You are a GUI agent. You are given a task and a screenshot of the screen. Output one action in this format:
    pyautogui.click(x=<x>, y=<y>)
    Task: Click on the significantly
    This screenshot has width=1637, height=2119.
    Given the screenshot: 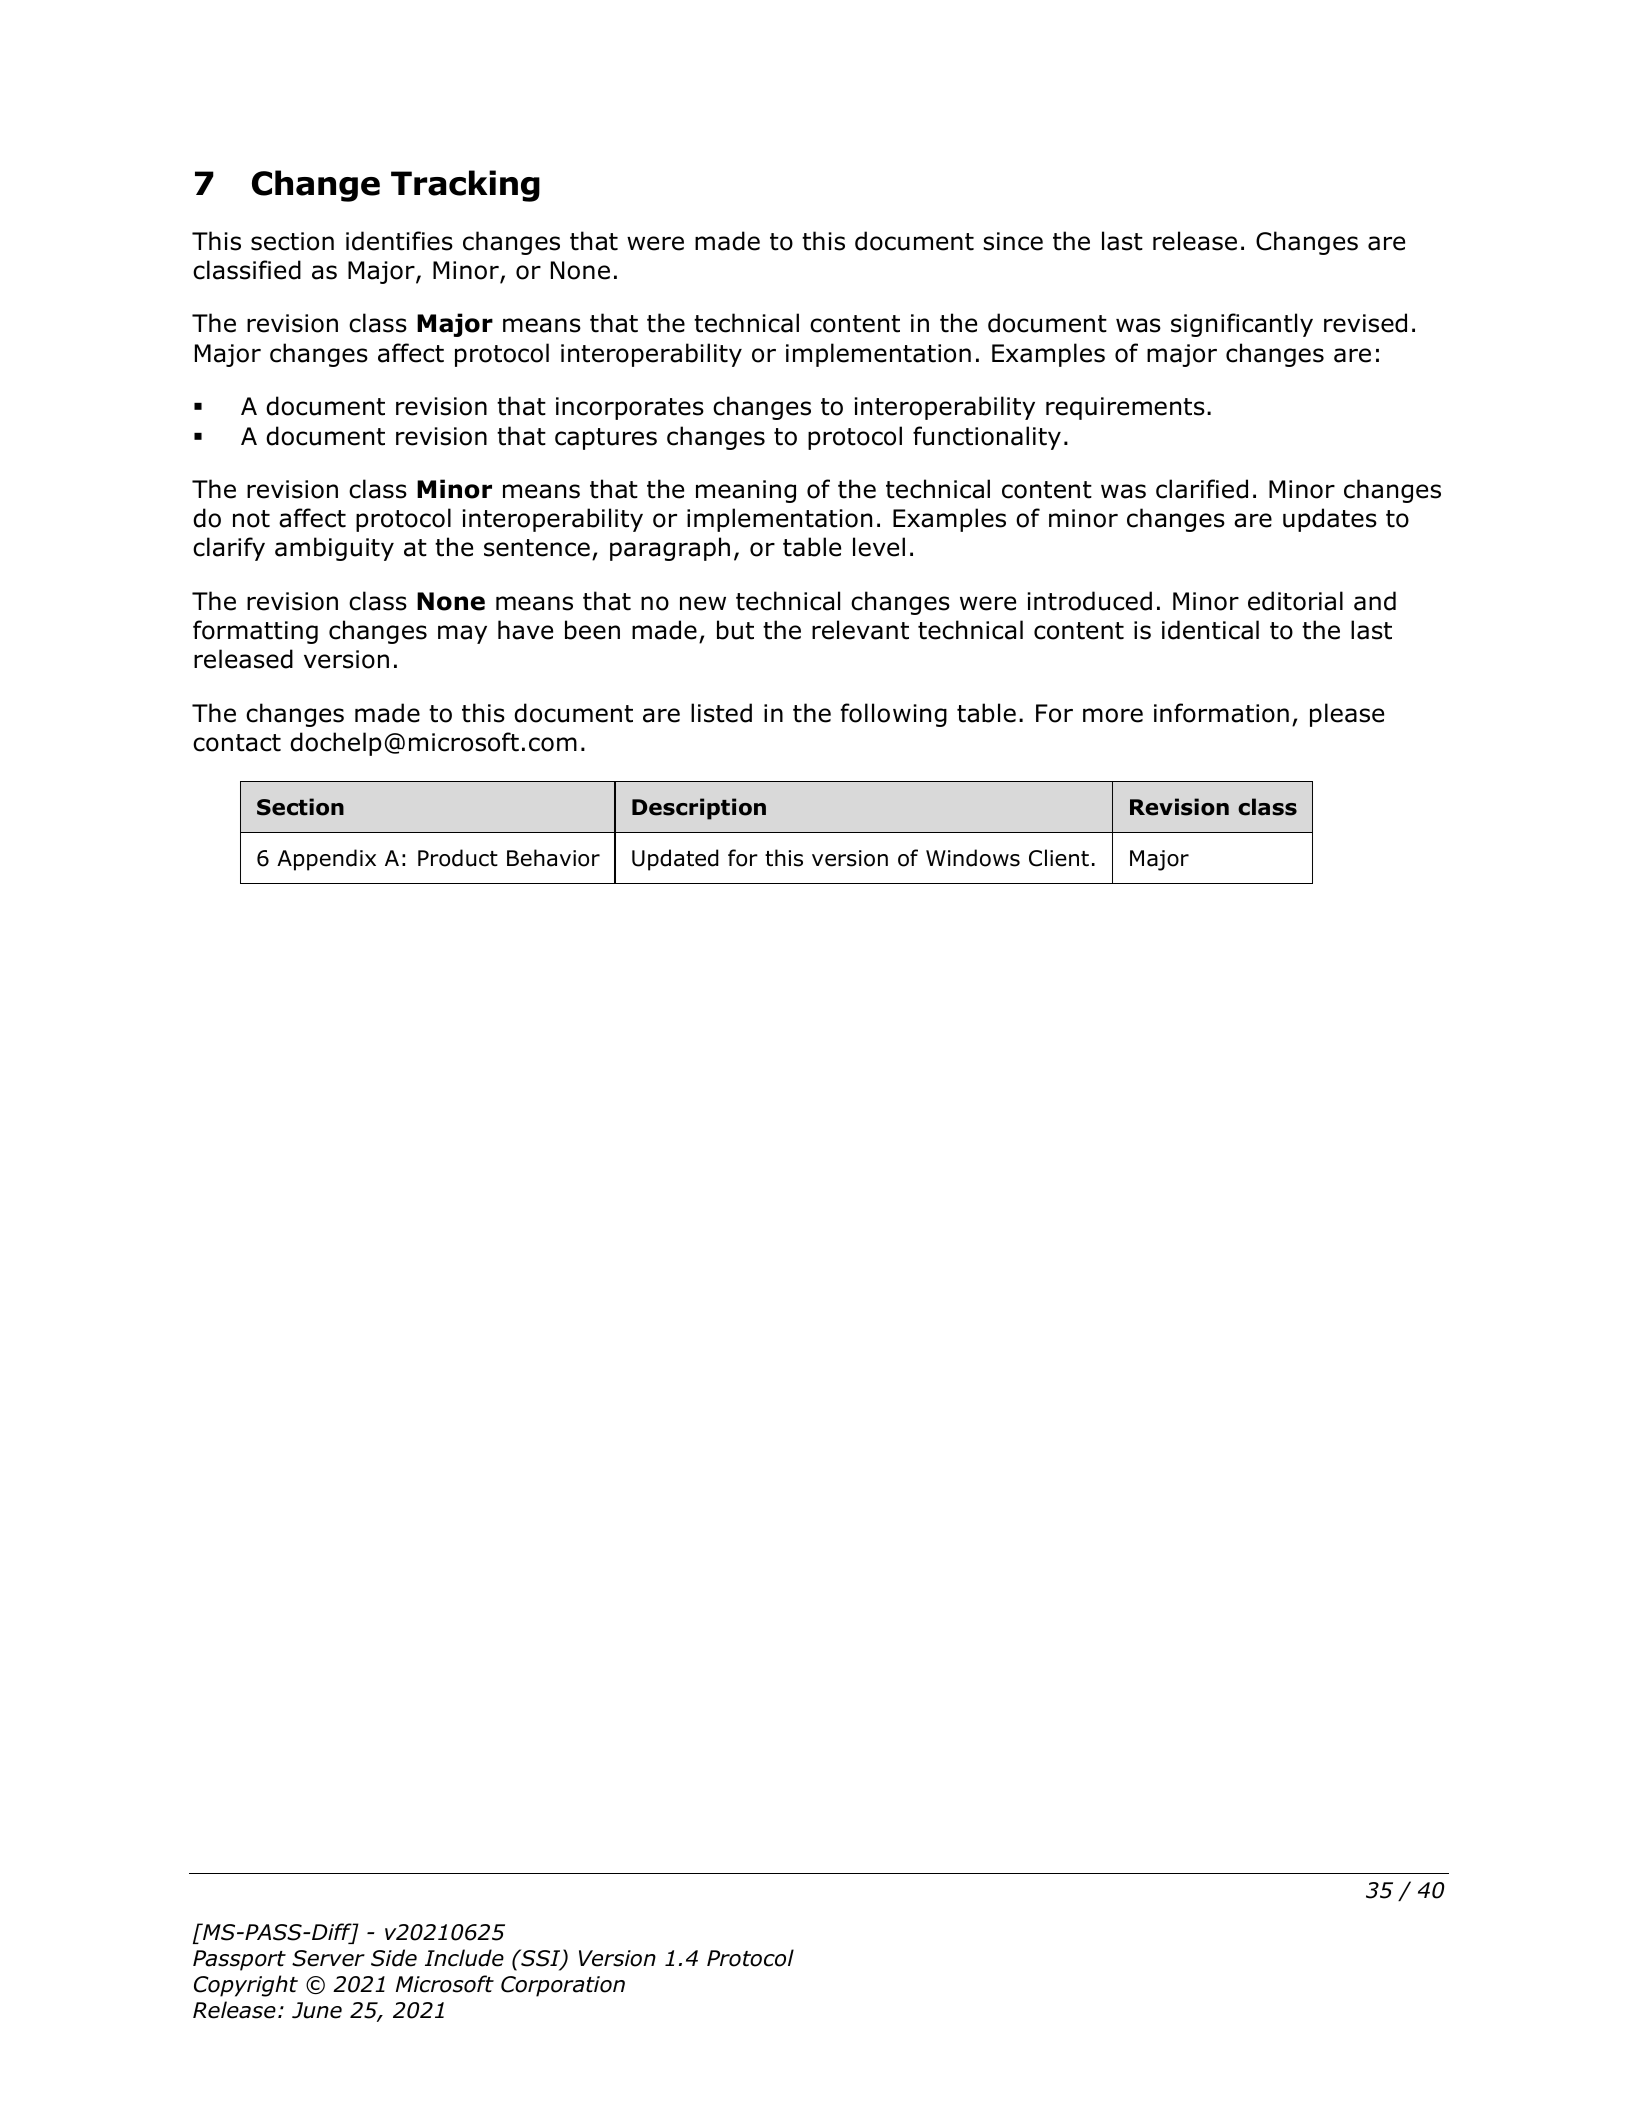 What is the action you would take?
    pyautogui.click(x=1242, y=325)
